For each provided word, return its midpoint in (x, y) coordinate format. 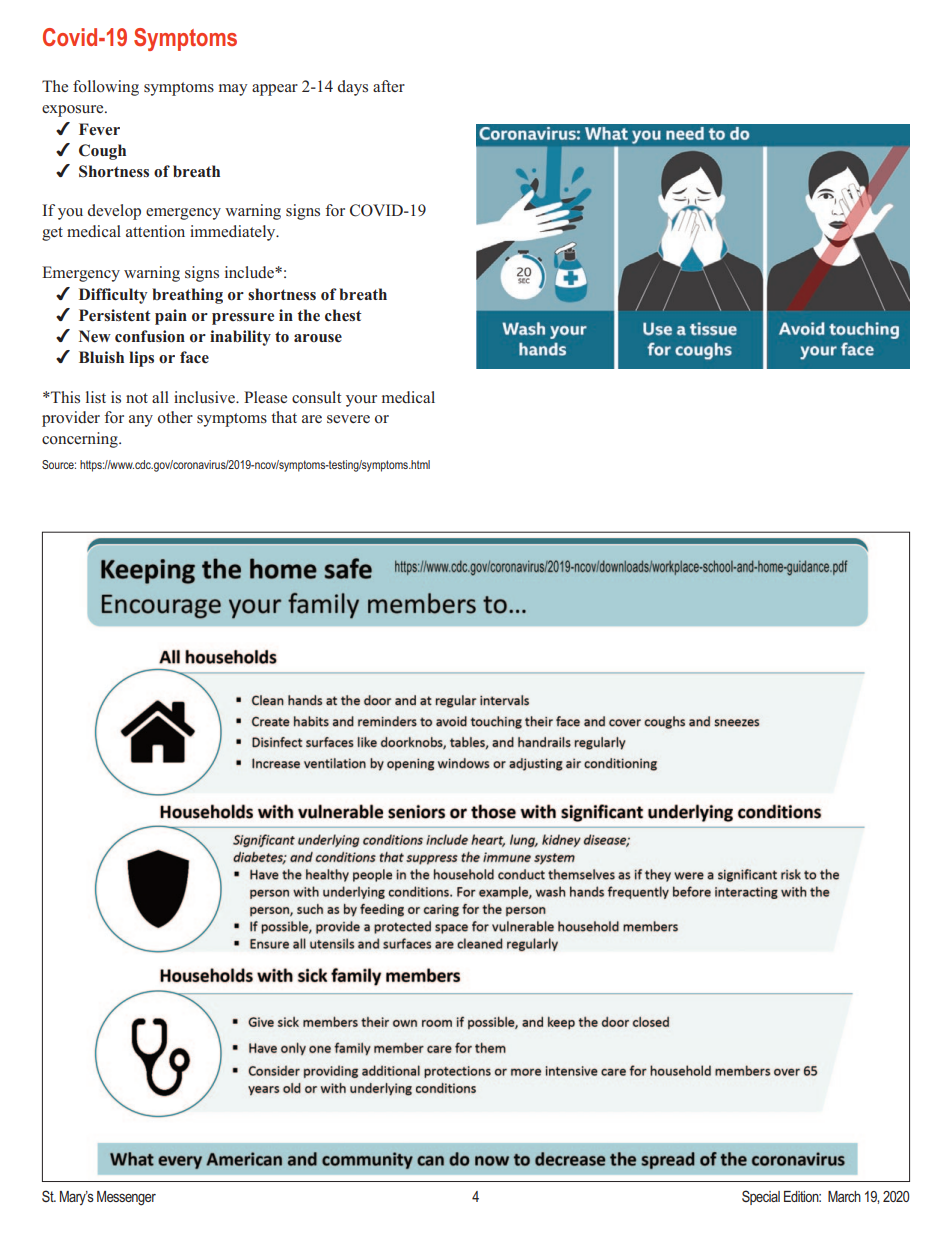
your (361, 401)
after (389, 86)
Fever (99, 129)
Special (761, 1197)
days (353, 88)
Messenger (126, 1198)
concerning (81, 440)
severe (348, 419)
